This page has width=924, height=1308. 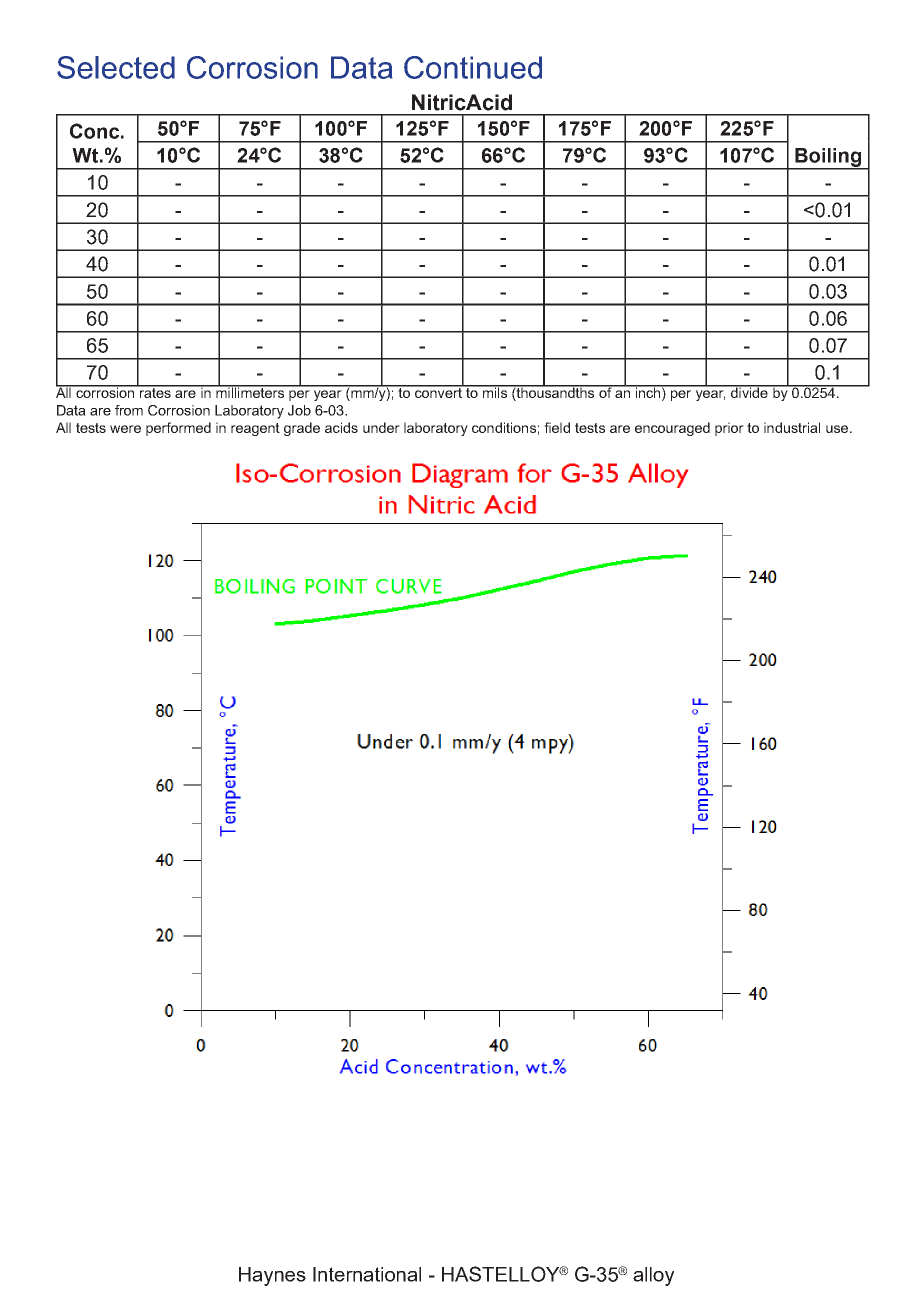 I want to click on Haynes, so click(x=272, y=1276).
